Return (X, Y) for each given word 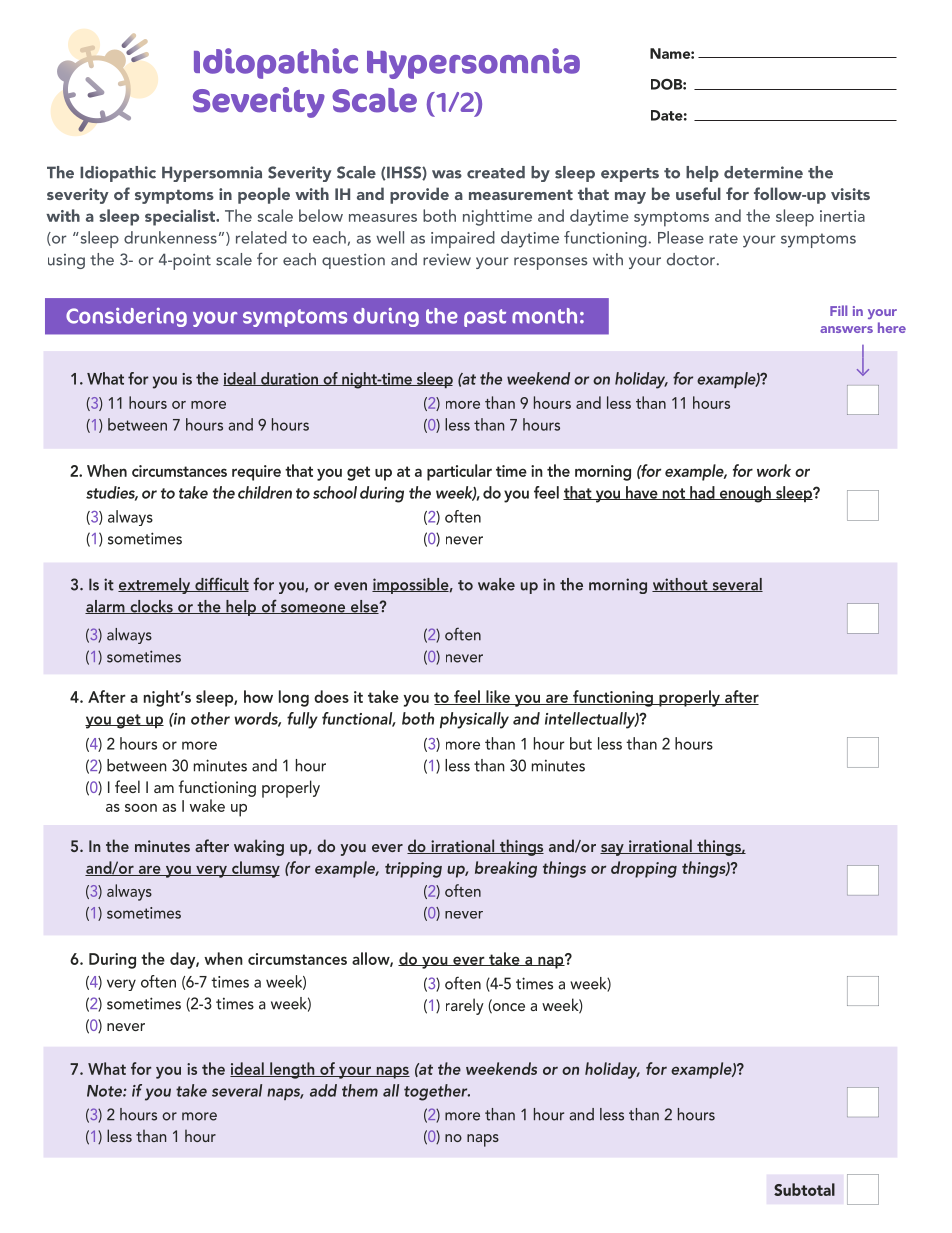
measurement (521, 194)
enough (745, 494)
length (292, 1070)
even (350, 586)
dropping (644, 869)
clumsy (255, 869)
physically (474, 720)
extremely (155, 586)
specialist (181, 217)
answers (846, 329)
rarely (465, 1006)
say (613, 850)
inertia (842, 216)
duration (289, 379)
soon (141, 808)
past (485, 318)
